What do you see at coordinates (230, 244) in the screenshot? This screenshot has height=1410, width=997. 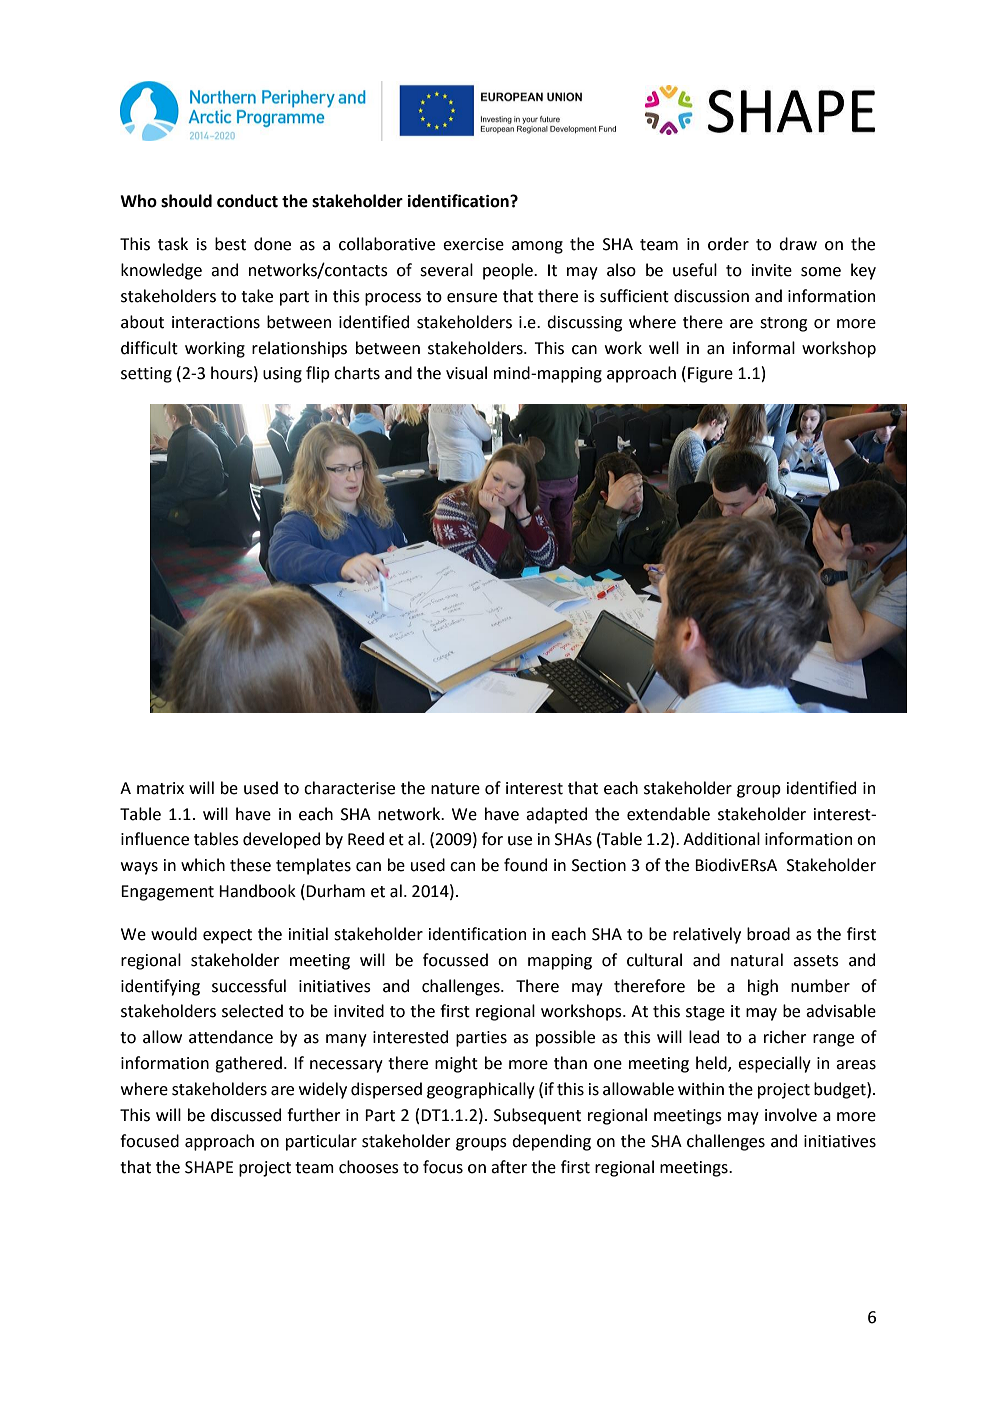 I see `best` at bounding box center [230, 244].
